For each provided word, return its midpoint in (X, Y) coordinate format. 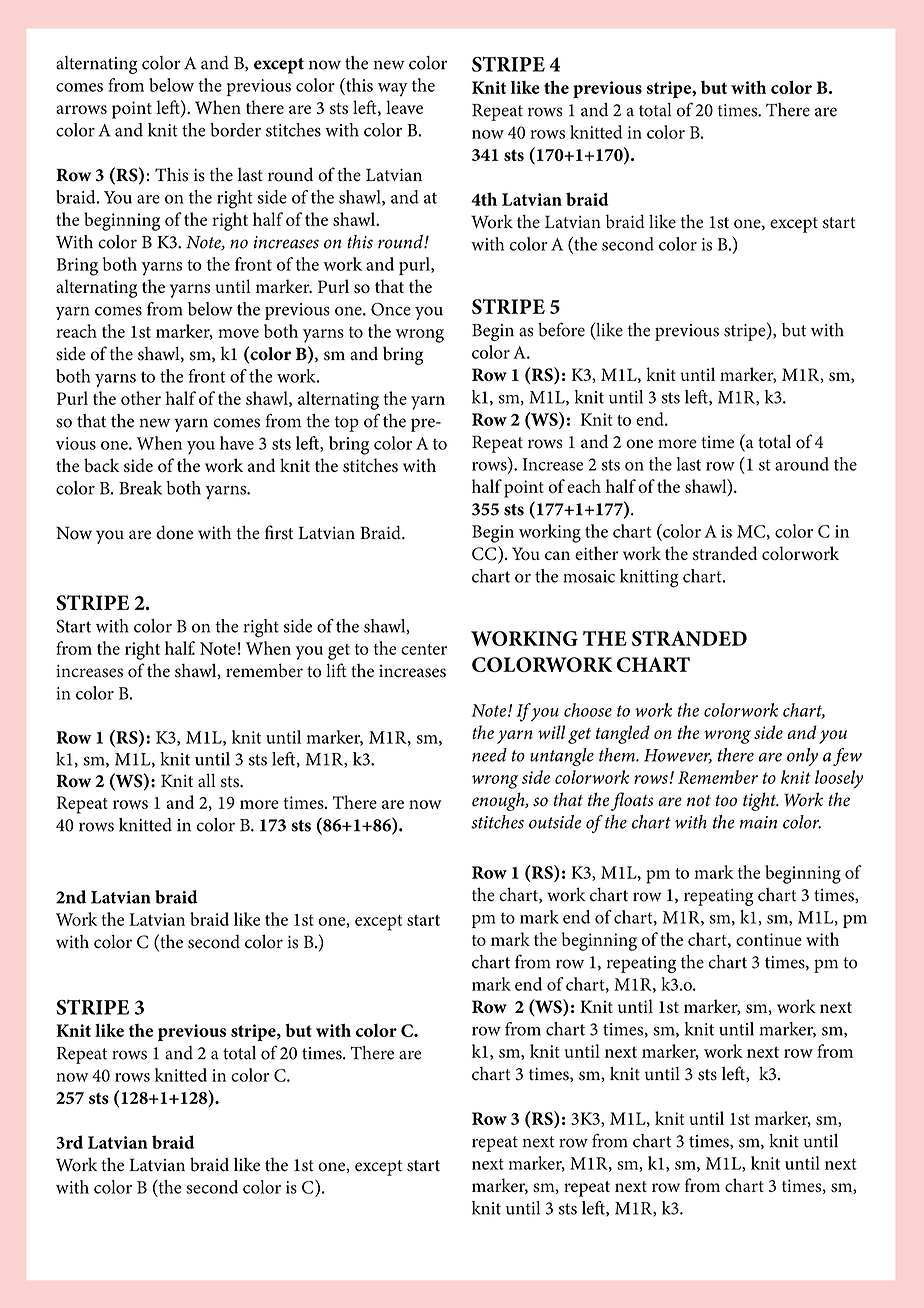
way (393, 90)
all (207, 780)
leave (404, 107)
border (235, 130)
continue (769, 939)
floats (632, 801)
